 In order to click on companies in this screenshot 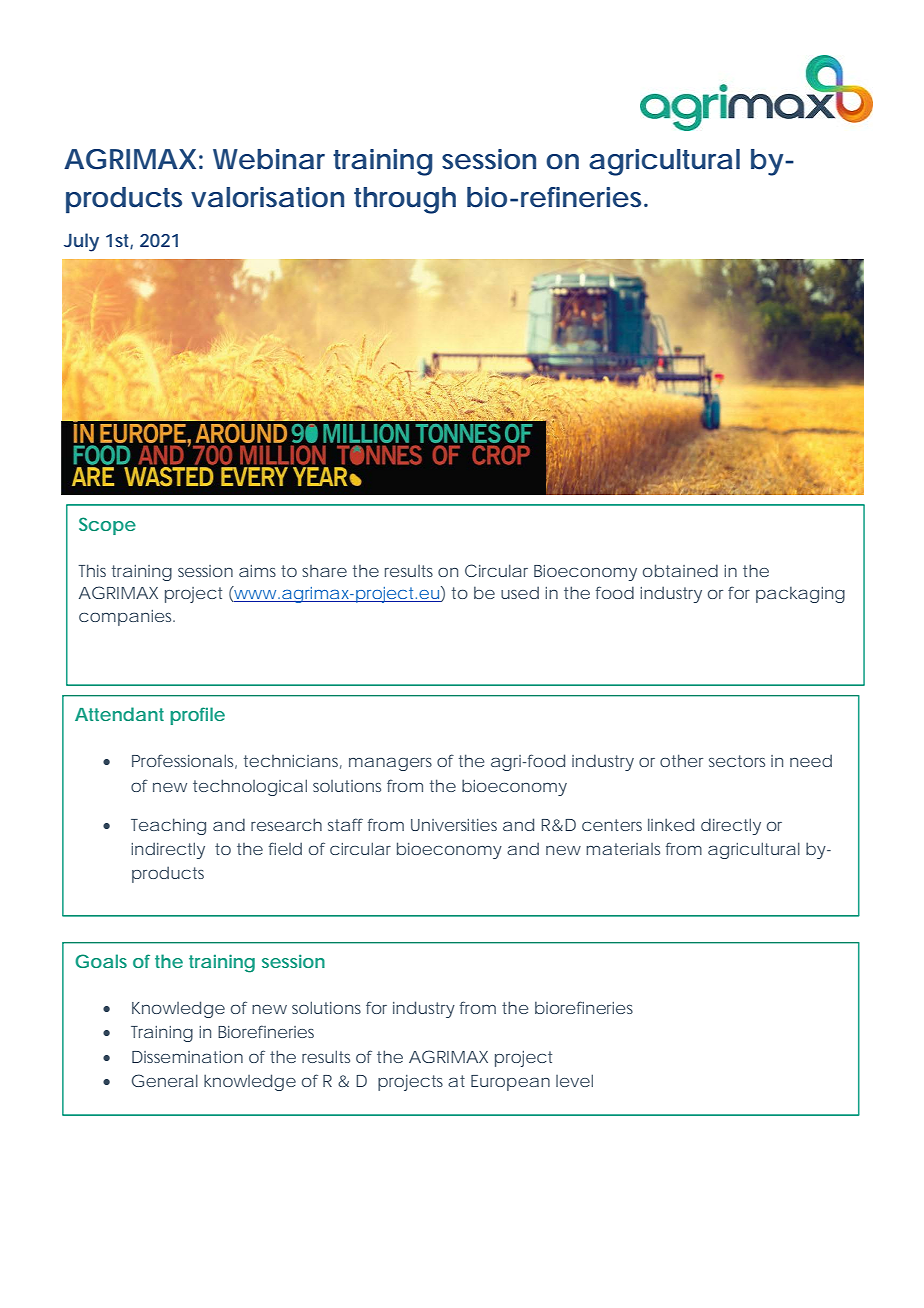, I will do `click(127, 618)`.
